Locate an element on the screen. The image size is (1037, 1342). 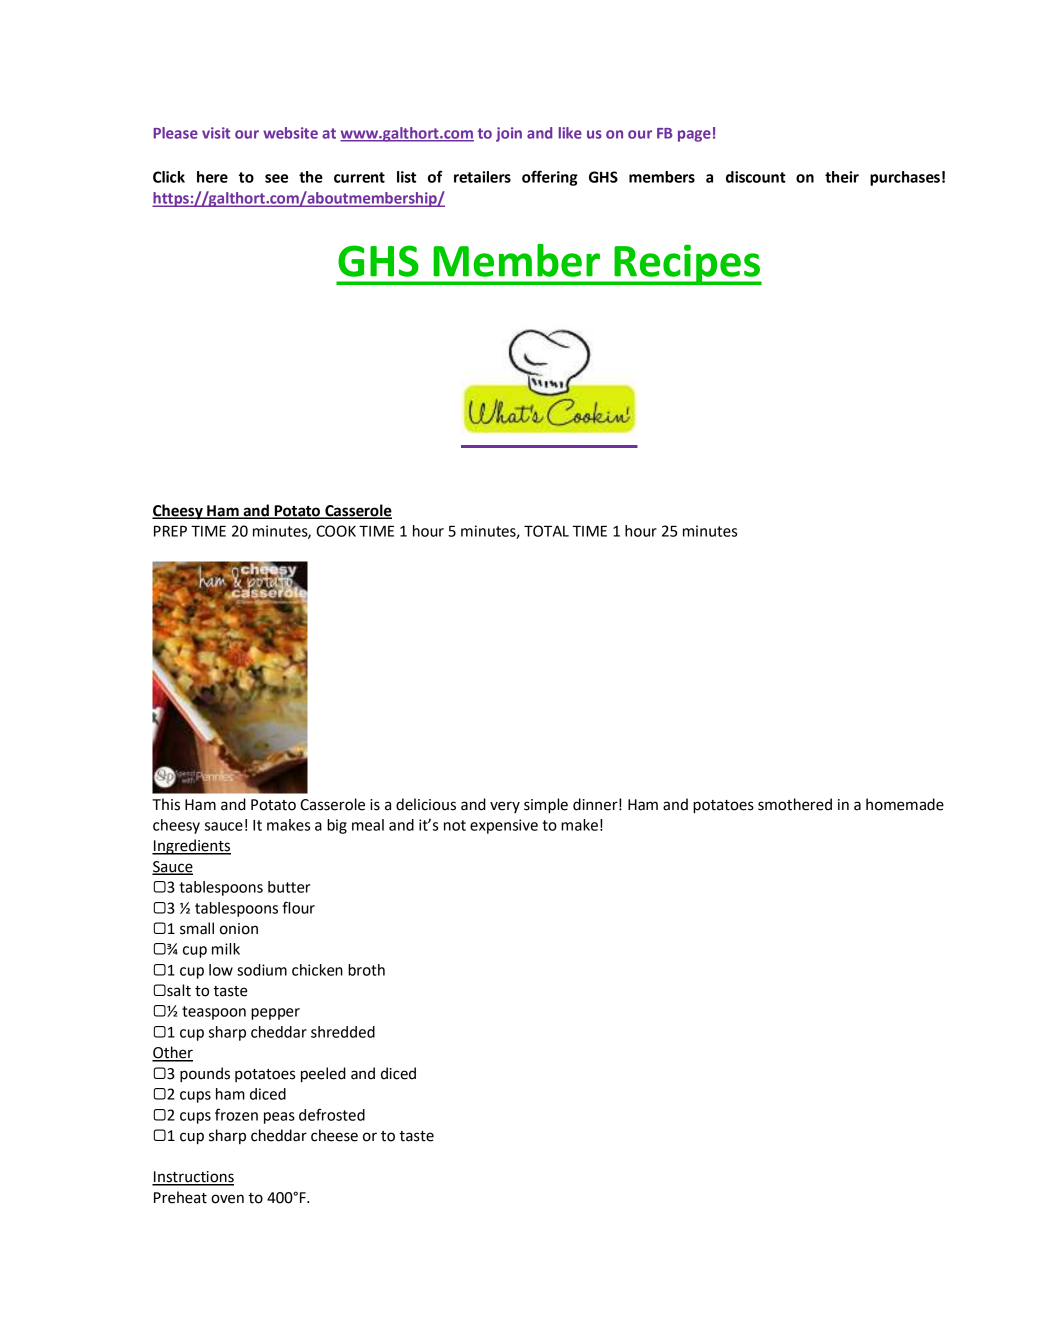
see is located at coordinates (276, 178).
